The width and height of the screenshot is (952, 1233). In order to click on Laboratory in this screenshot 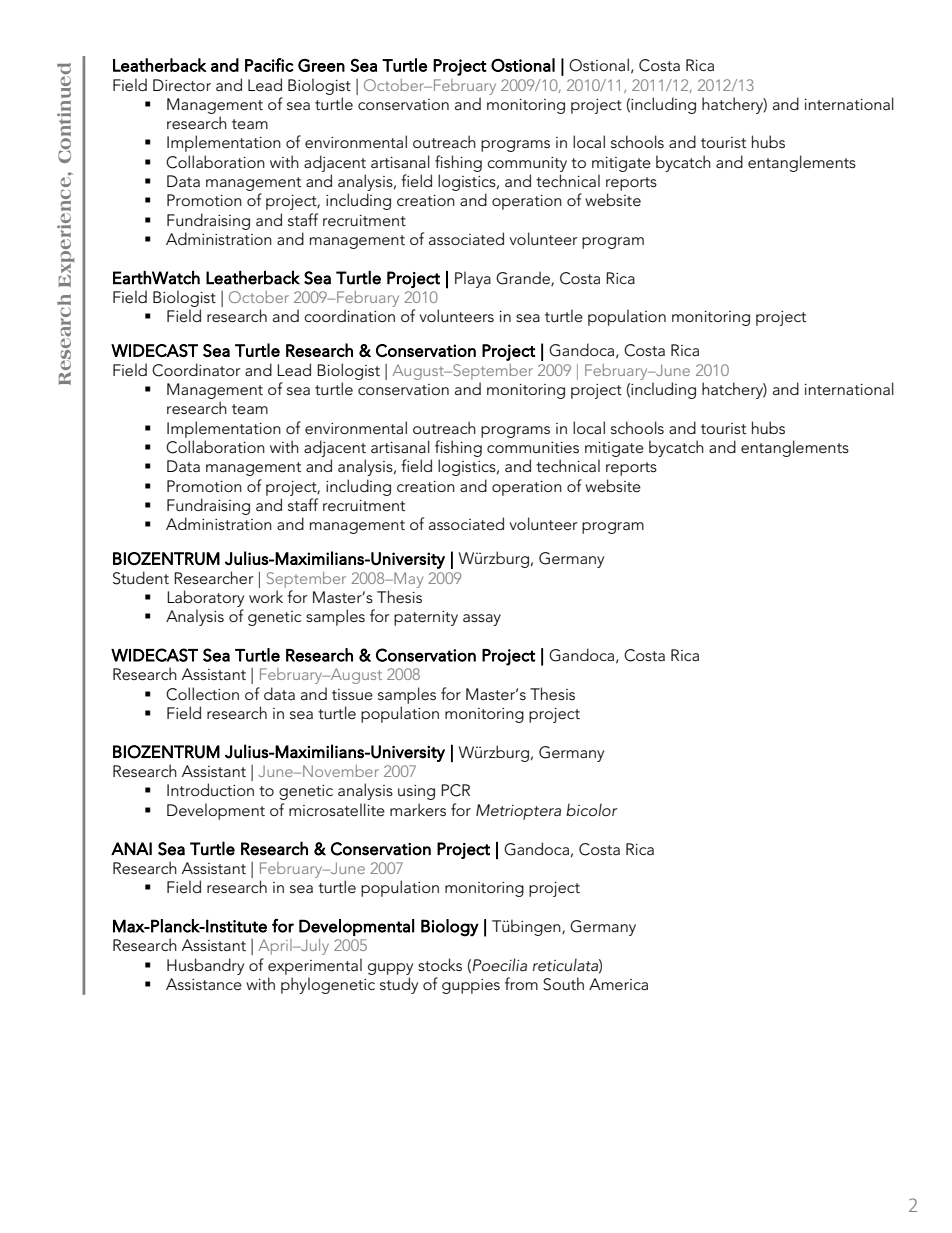, I will do `click(205, 598)`.
